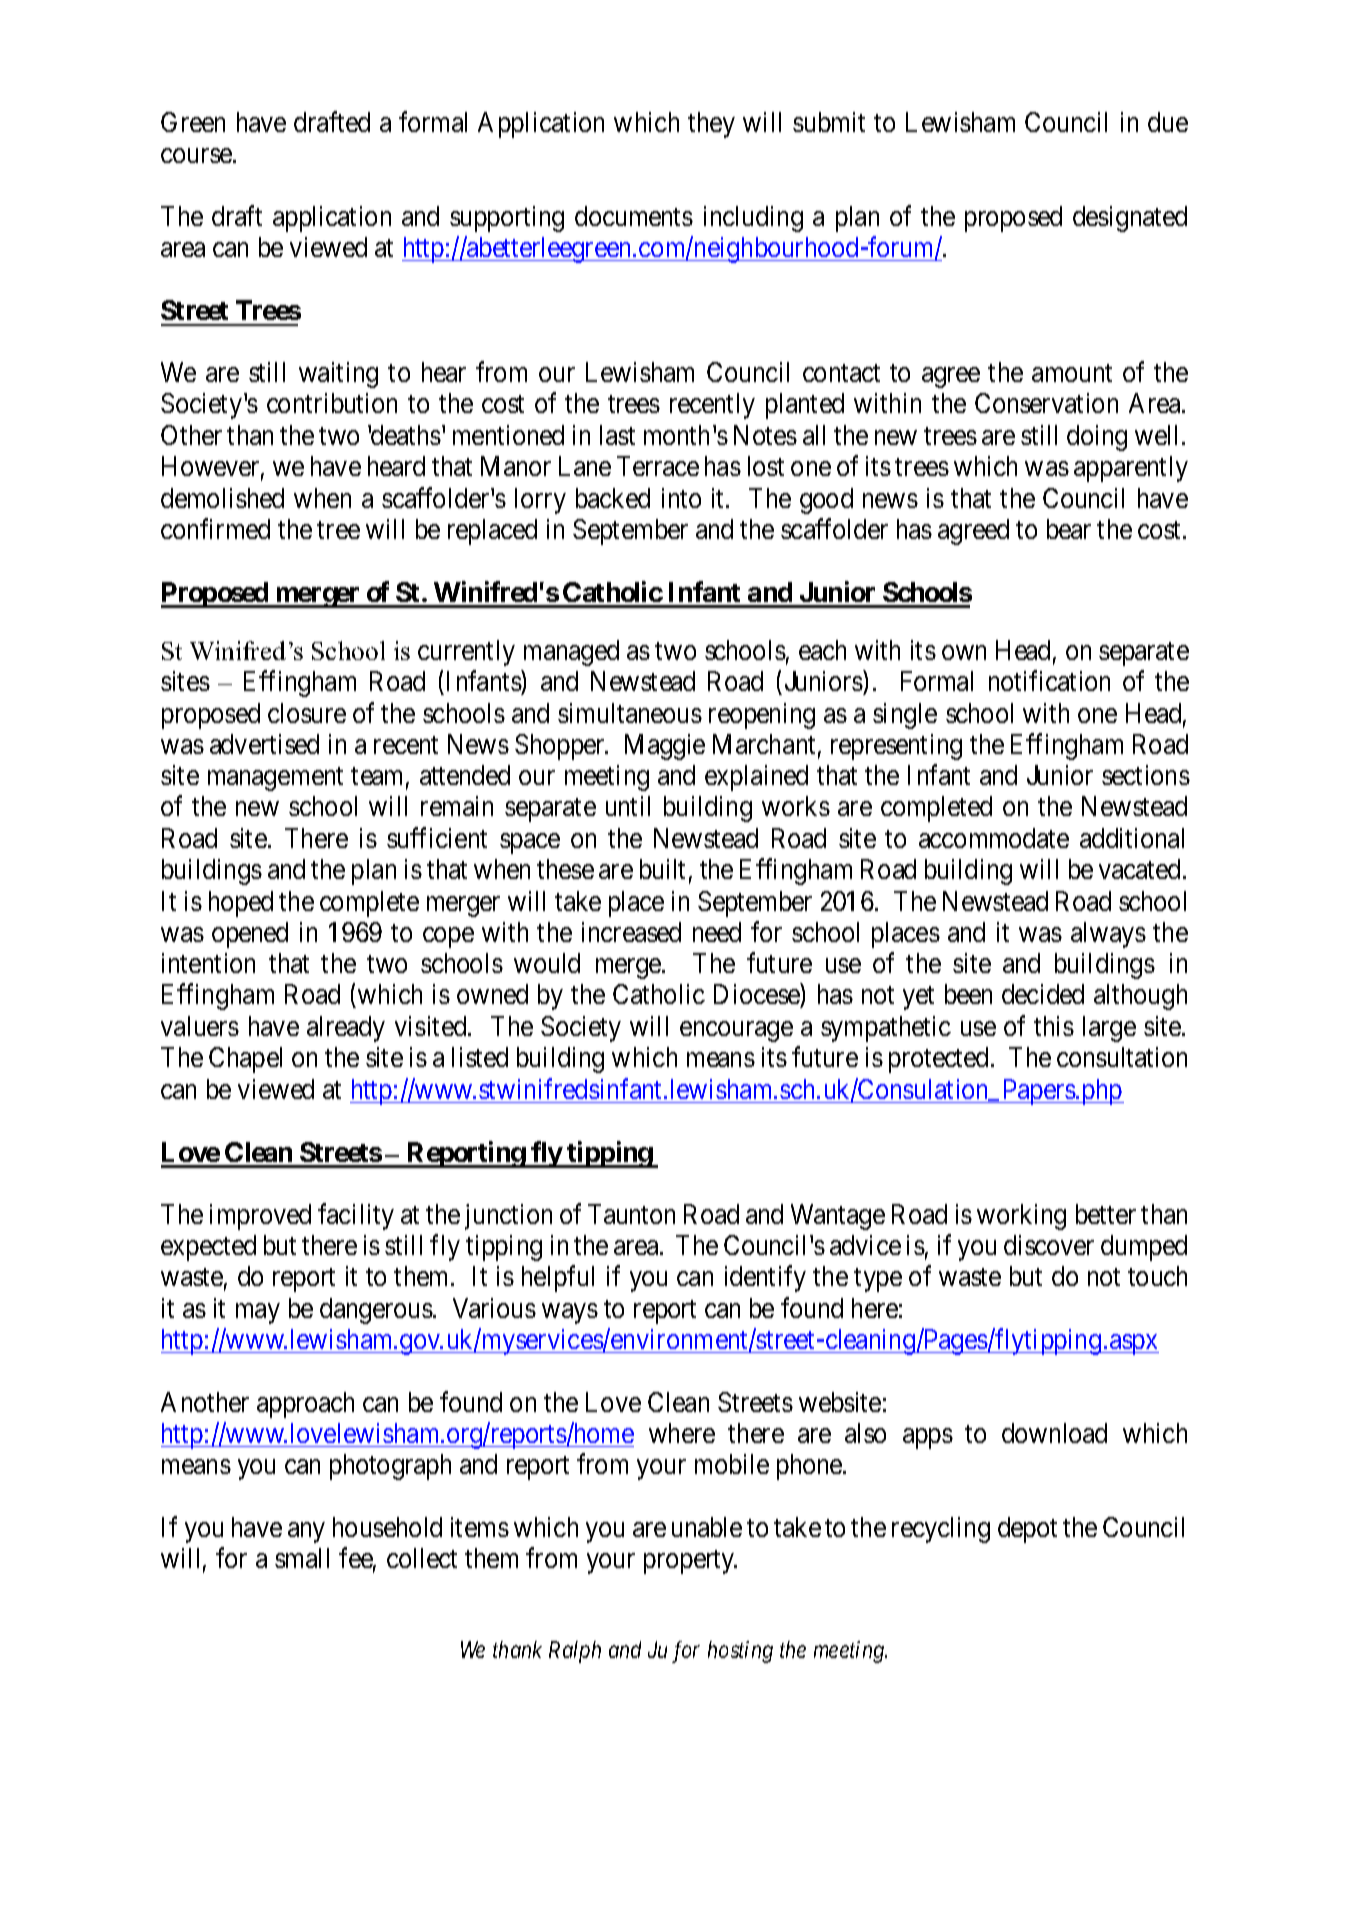 This screenshot has height=1910, width=1350. Describe the element at coordinates (1069, 529) in the screenshot. I see `bear` at that location.
